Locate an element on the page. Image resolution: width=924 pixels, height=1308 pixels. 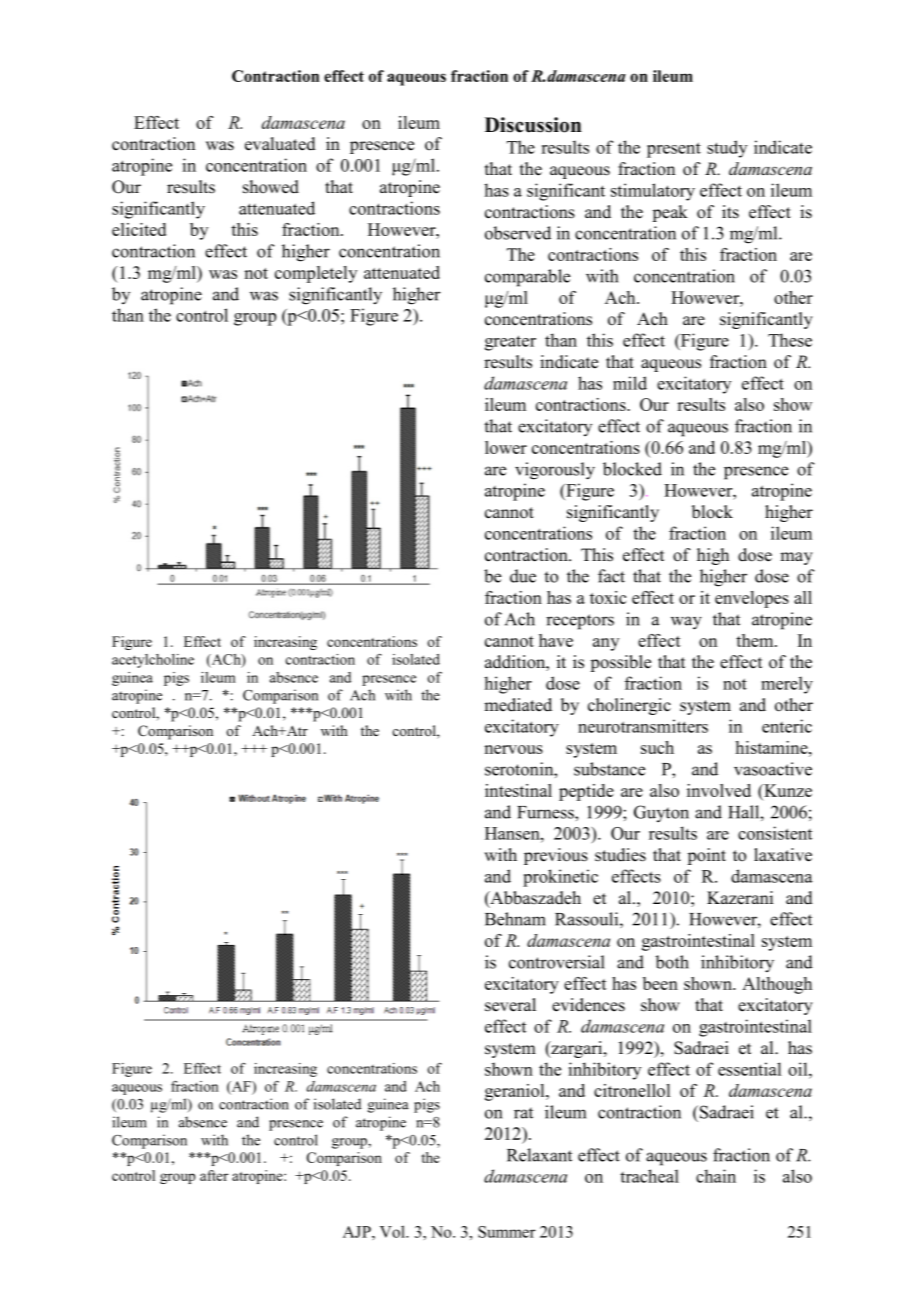
mediated is located at coordinates (518, 705).
